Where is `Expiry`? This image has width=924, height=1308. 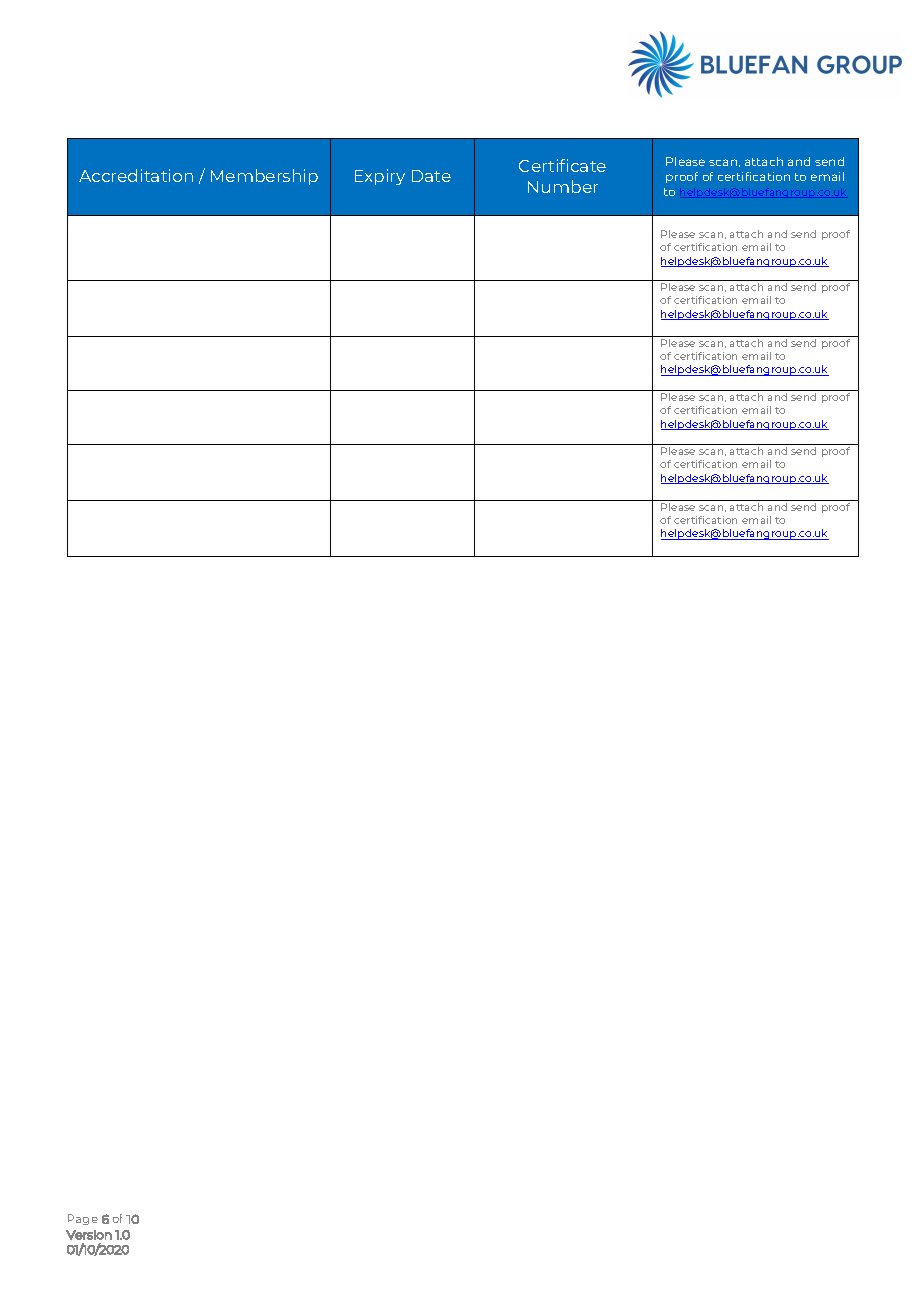
Expiry is located at coordinates (380, 177).
